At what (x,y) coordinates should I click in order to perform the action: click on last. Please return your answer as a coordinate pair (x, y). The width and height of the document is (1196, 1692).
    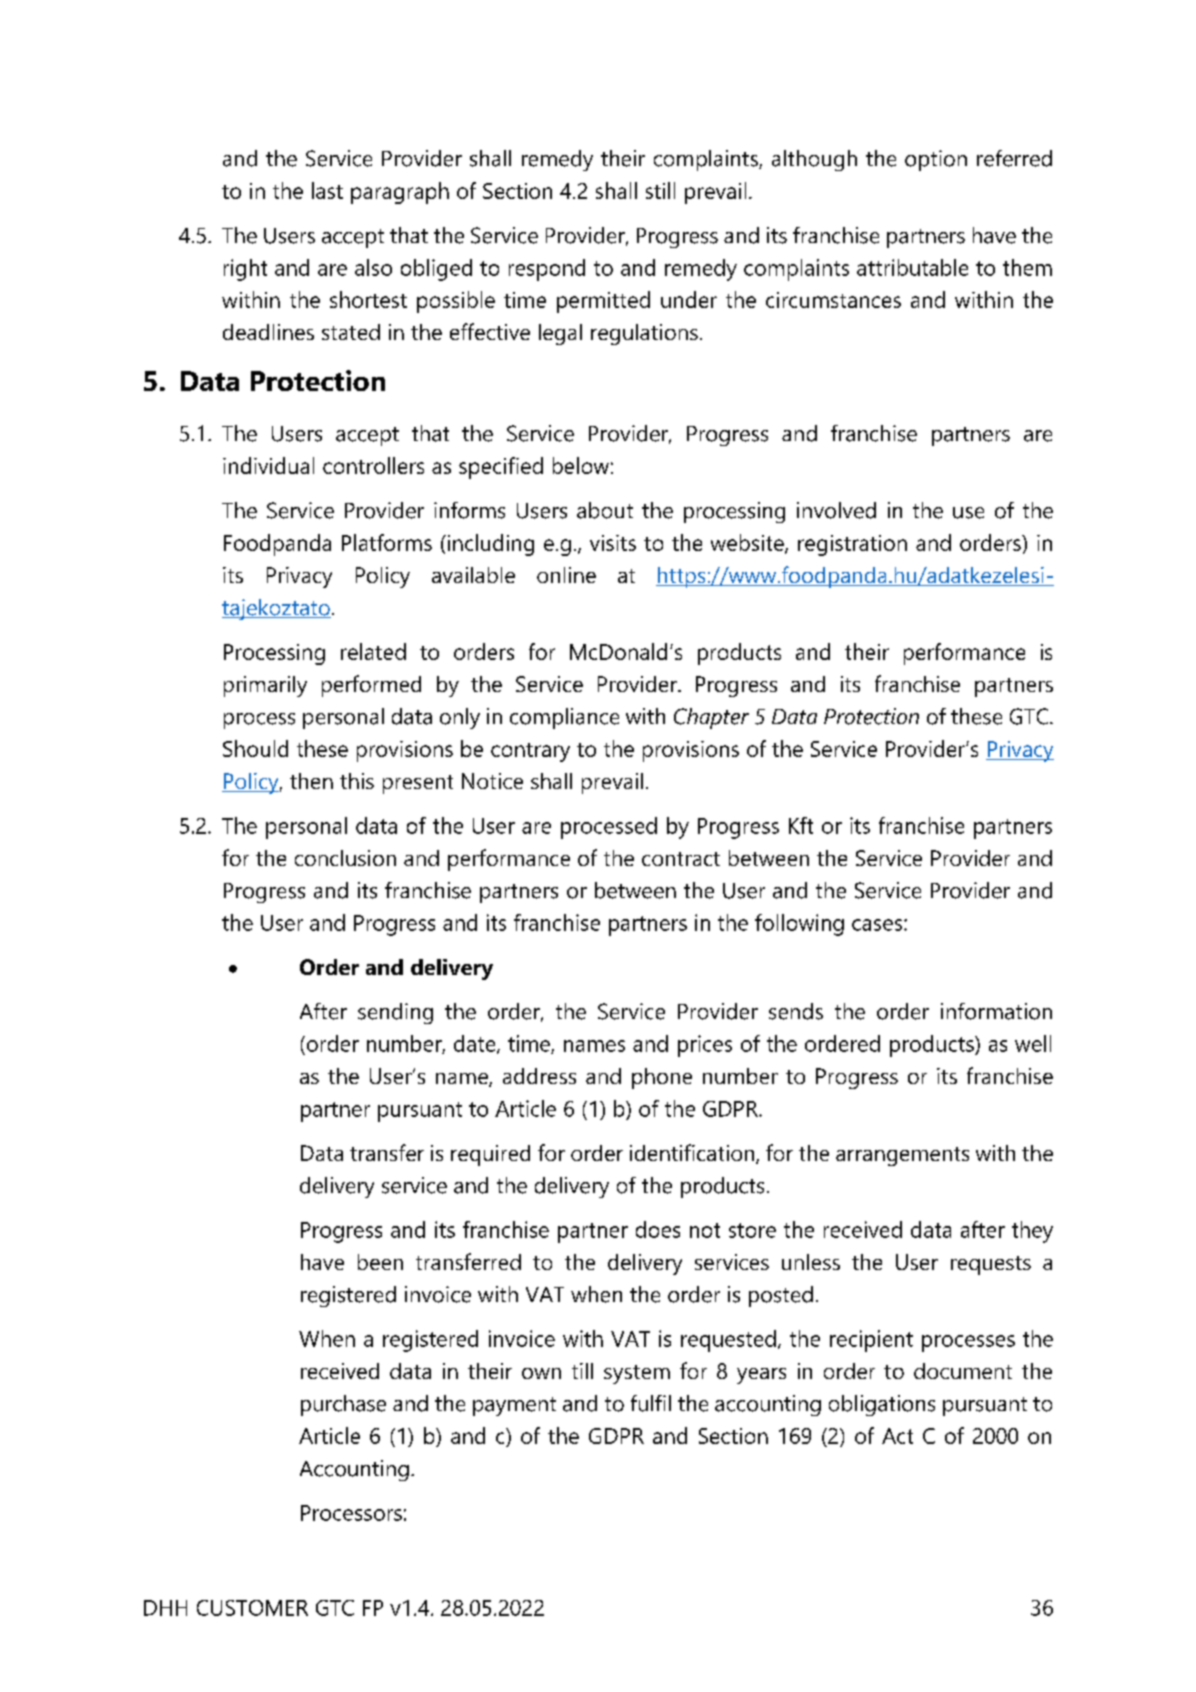
    Looking at the image, I should click on (327, 190).
